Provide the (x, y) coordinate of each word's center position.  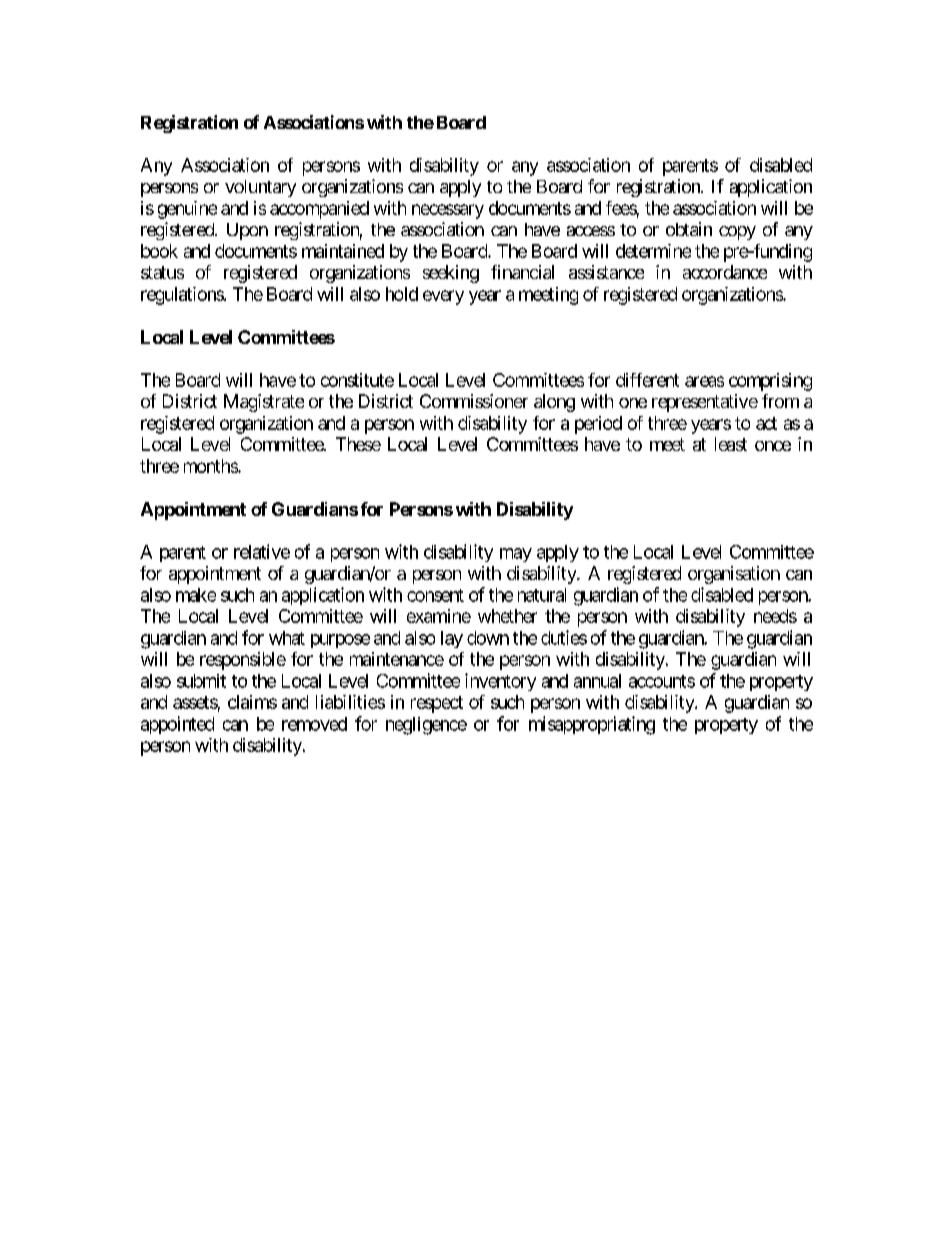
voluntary (260, 188)
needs (775, 616)
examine (439, 616)
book (159, 251)
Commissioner (474, 401)
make (196, 595)
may (516, 555)
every (443, 297)
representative (705, 403)
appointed (177, 725)
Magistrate (264, 403)
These (358, 444)
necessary (448, 211)
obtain (689, 229)
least (731, 444)
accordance (725, 272)
